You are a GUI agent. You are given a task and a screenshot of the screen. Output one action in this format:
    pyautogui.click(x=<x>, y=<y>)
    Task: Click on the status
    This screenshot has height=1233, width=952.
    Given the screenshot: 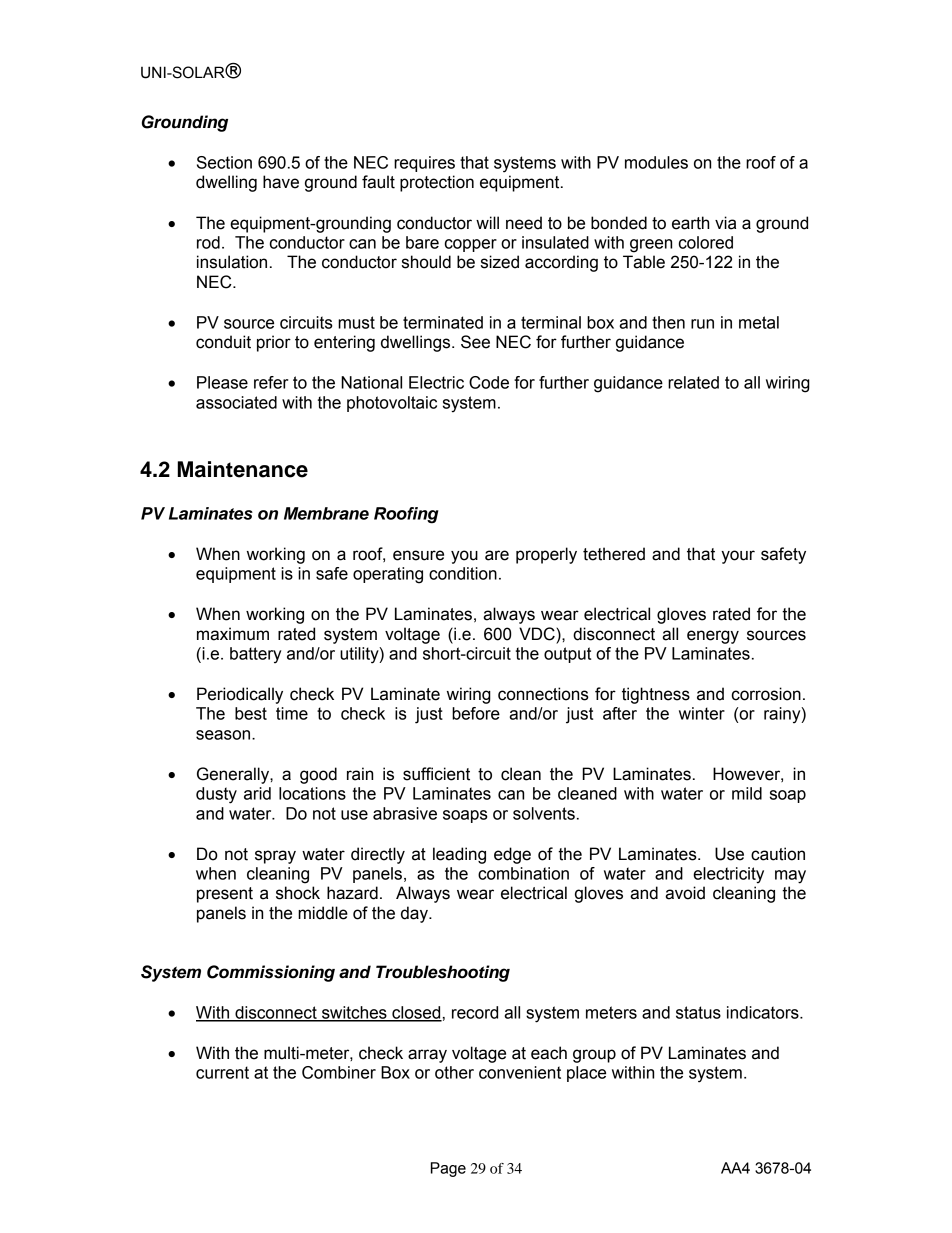 What is the action you would take?
    pyautogui.click(x=698, y=1012)
